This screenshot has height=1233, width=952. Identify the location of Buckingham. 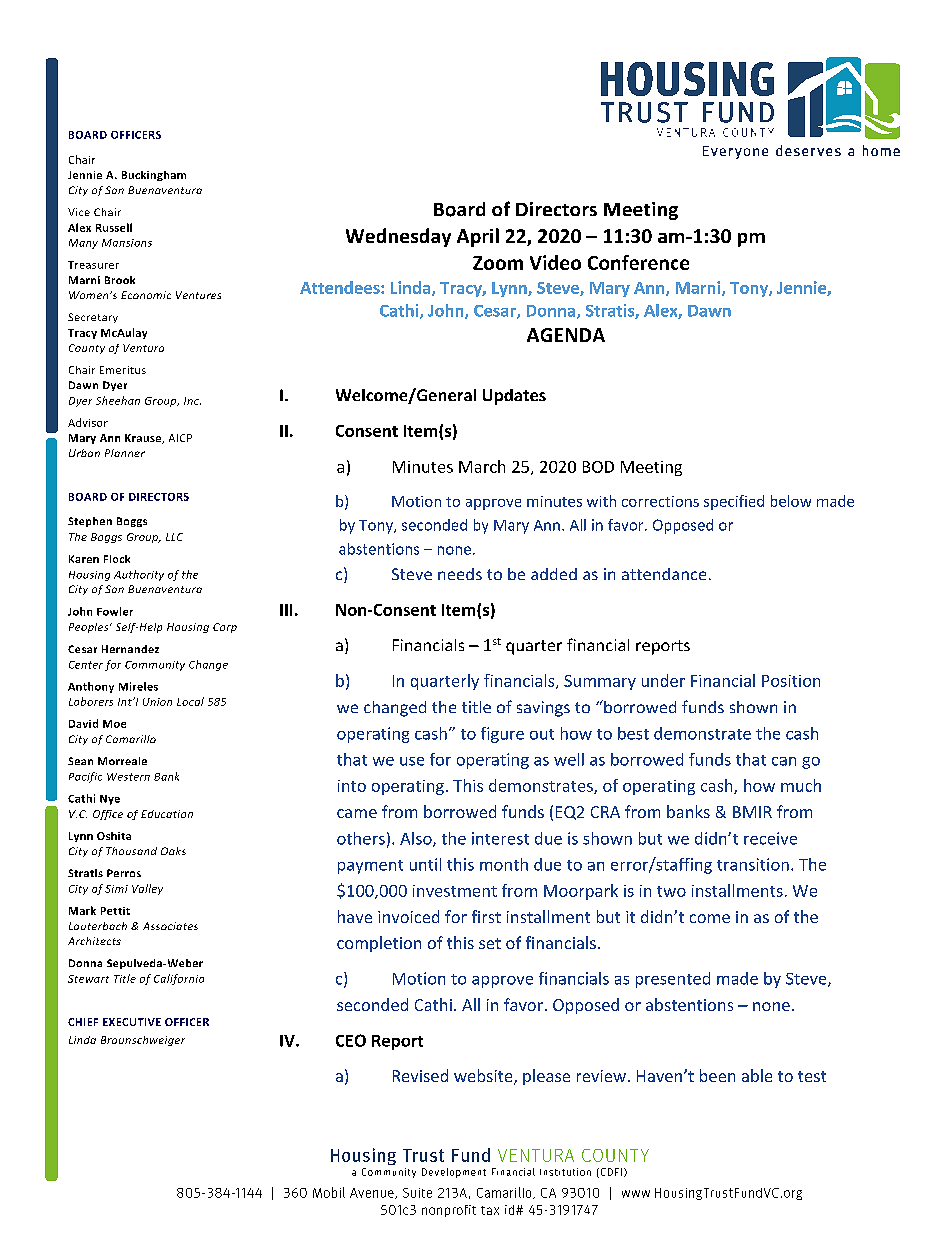
(154, 176).
